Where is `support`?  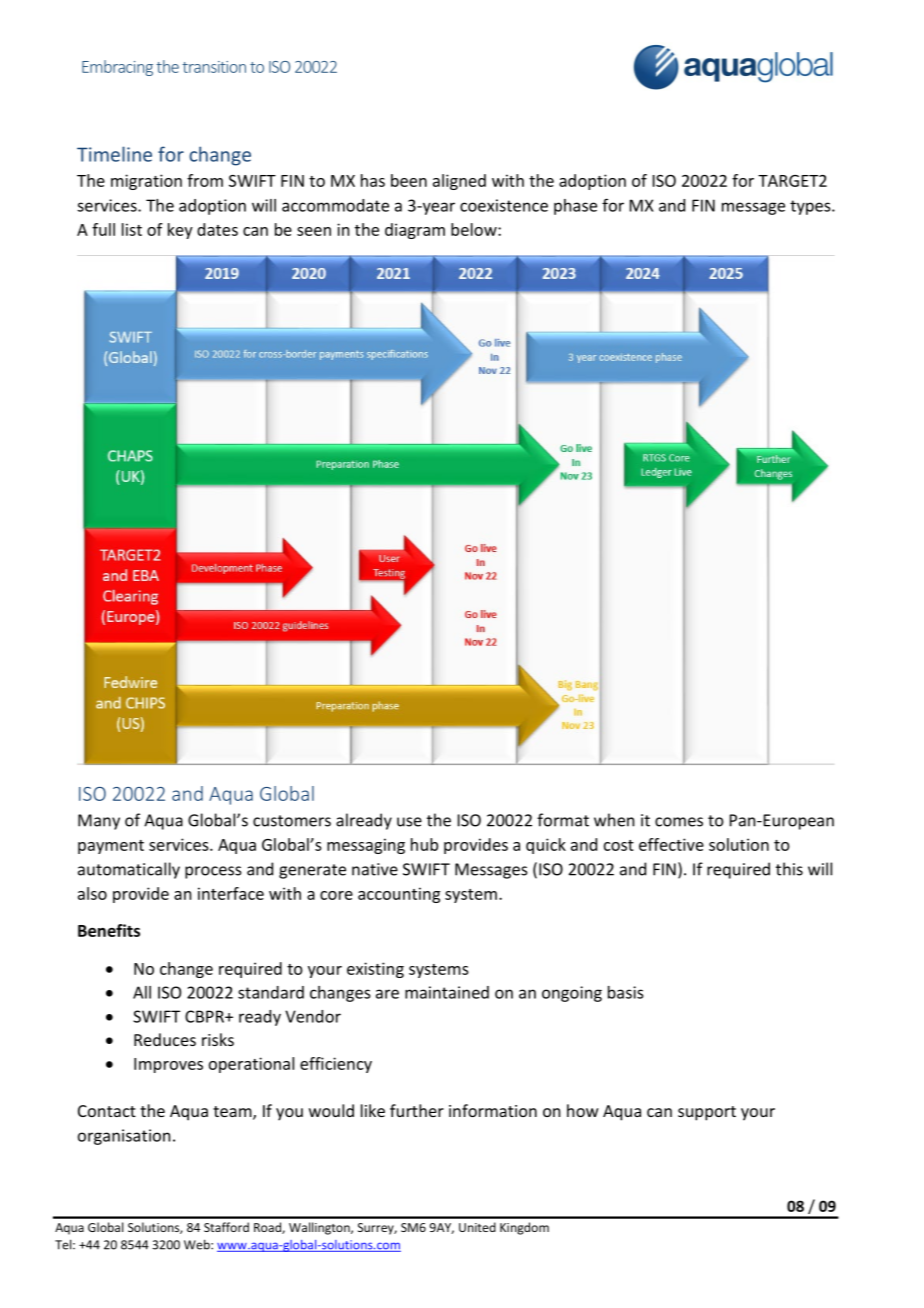 support is located at coordinates (707, 1113).
